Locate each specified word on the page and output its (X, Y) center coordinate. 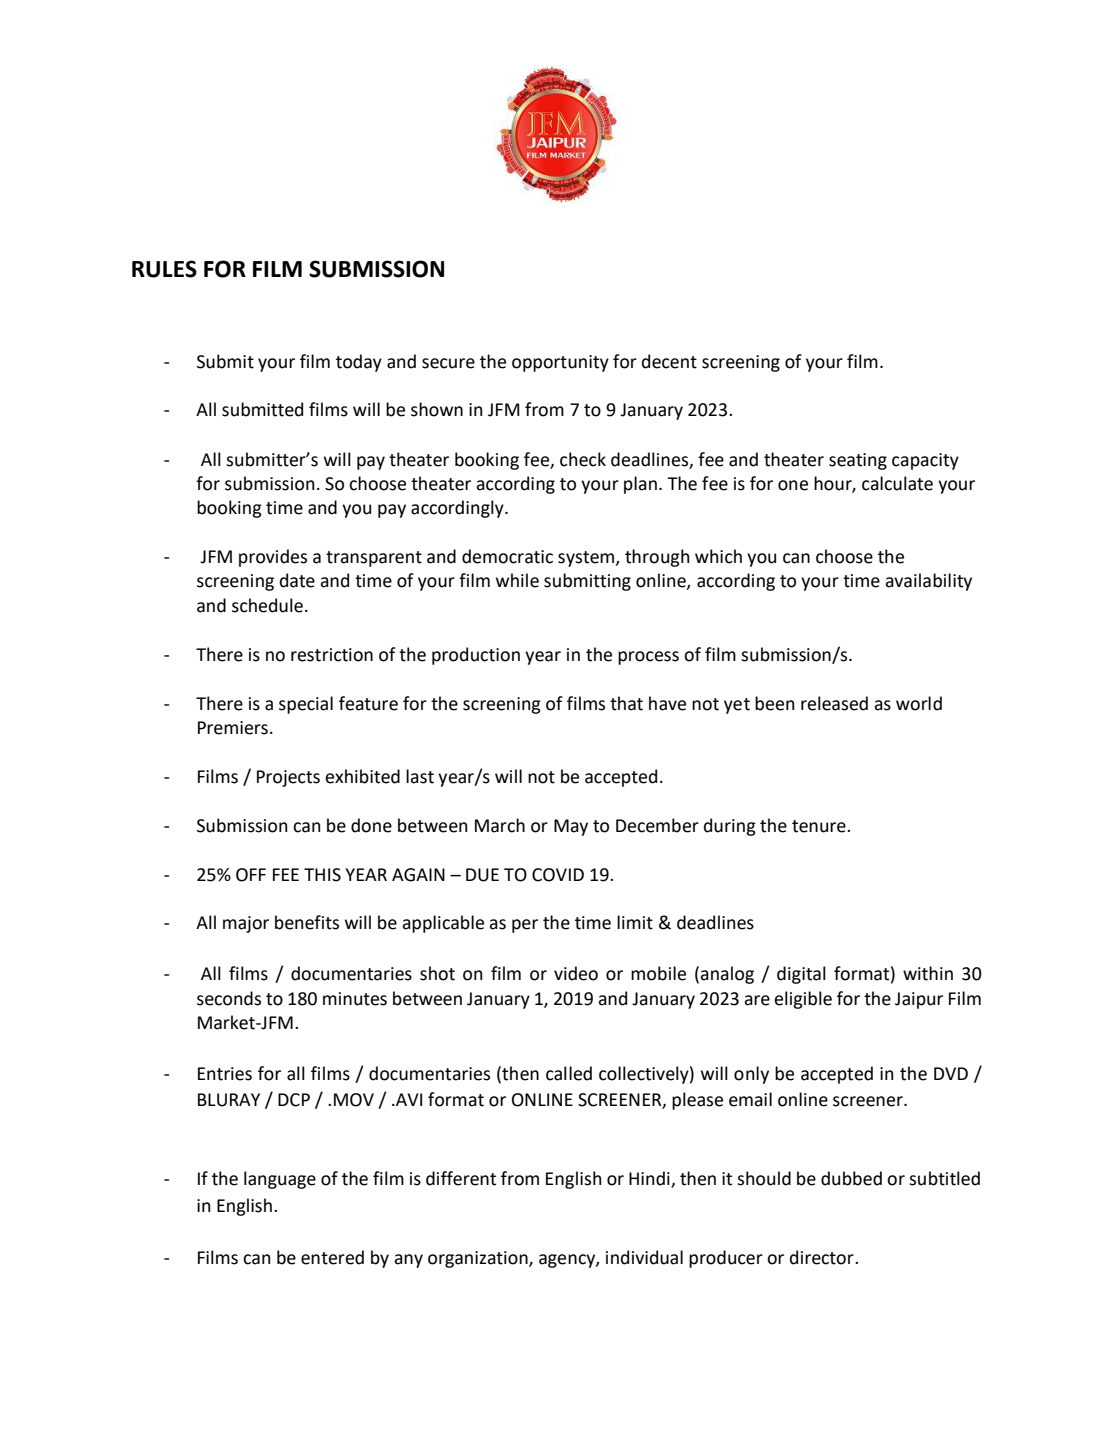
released (834, 703)
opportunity (560, 363)
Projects (288, 778)
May (571, 827)
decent (669, 361)
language (280, 1180)
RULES (164, 269)
